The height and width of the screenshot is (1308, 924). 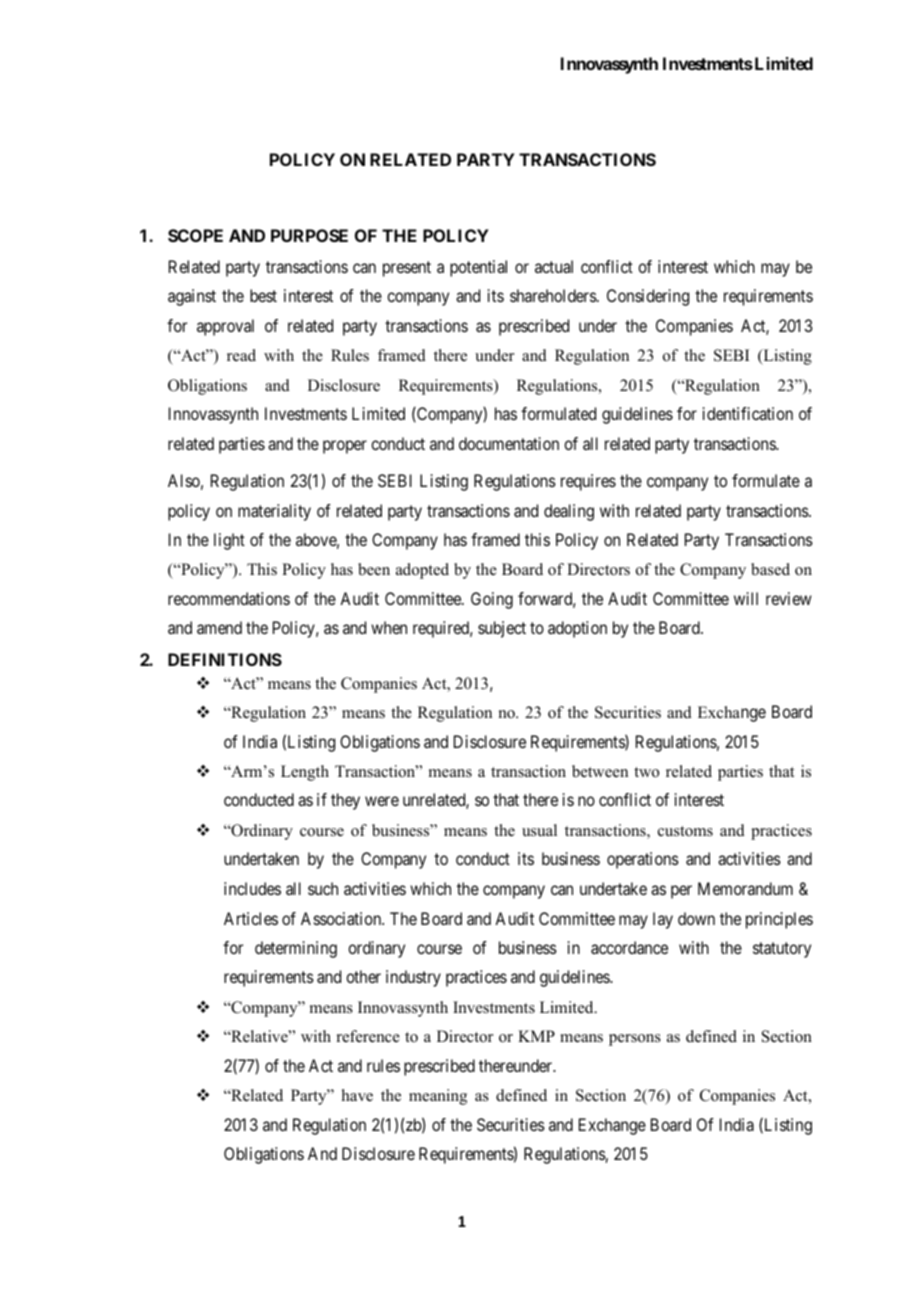 I want to click on Considering, so click(x=648, y=297).
